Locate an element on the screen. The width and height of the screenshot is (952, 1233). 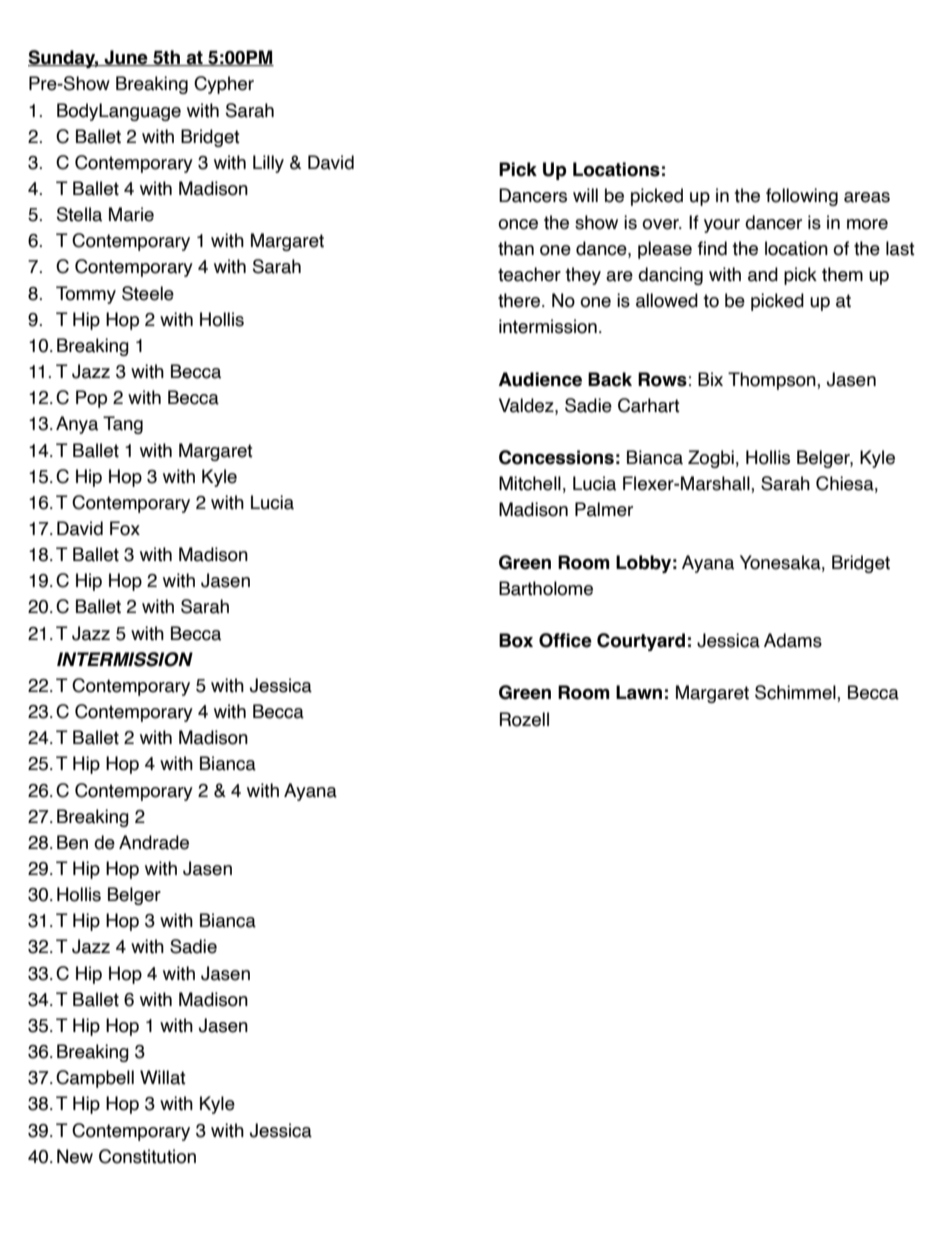
following is located at coordinates (802, 197).
